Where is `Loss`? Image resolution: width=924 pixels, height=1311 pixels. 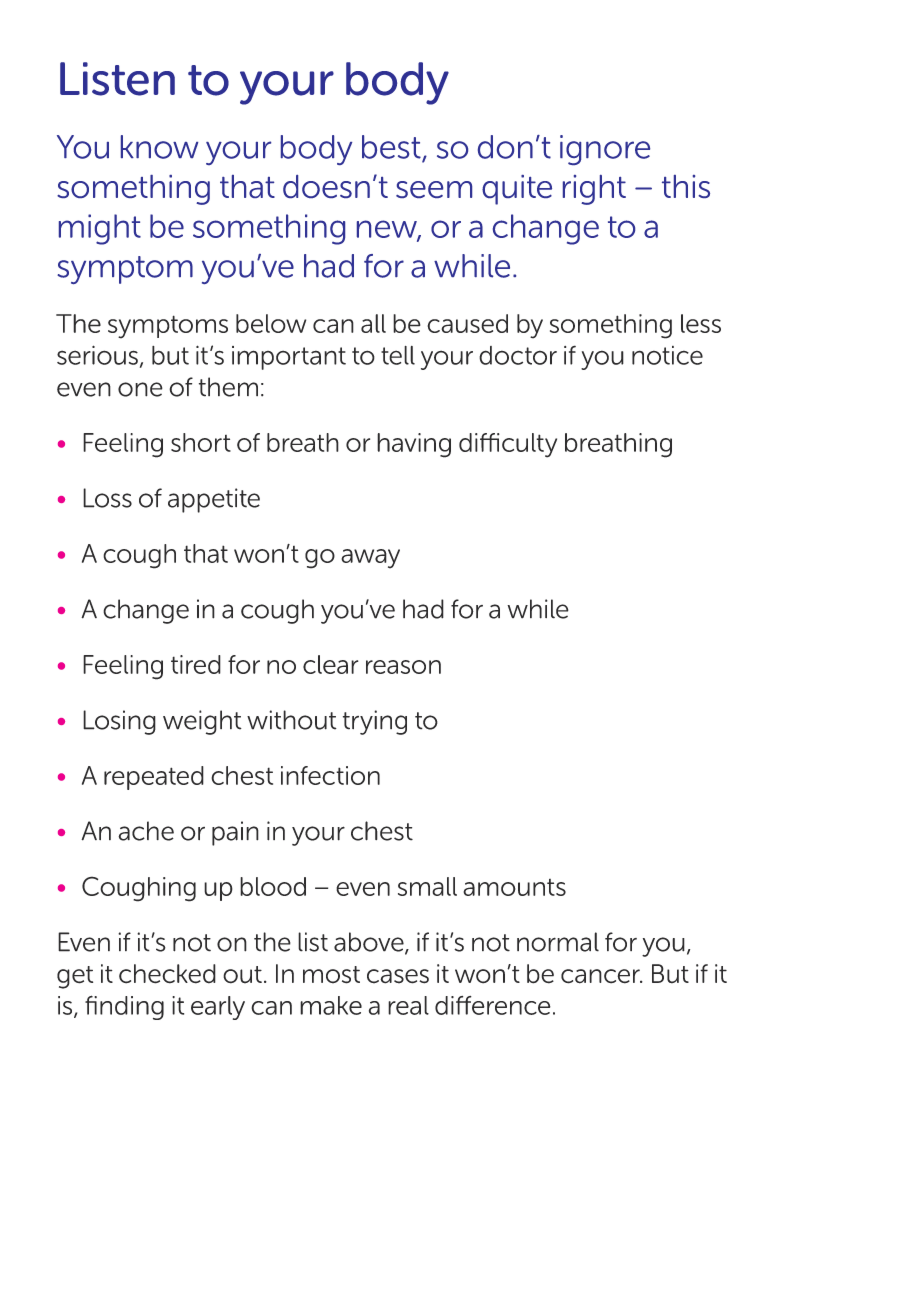 Loss is located at coordinates (107, 498).
